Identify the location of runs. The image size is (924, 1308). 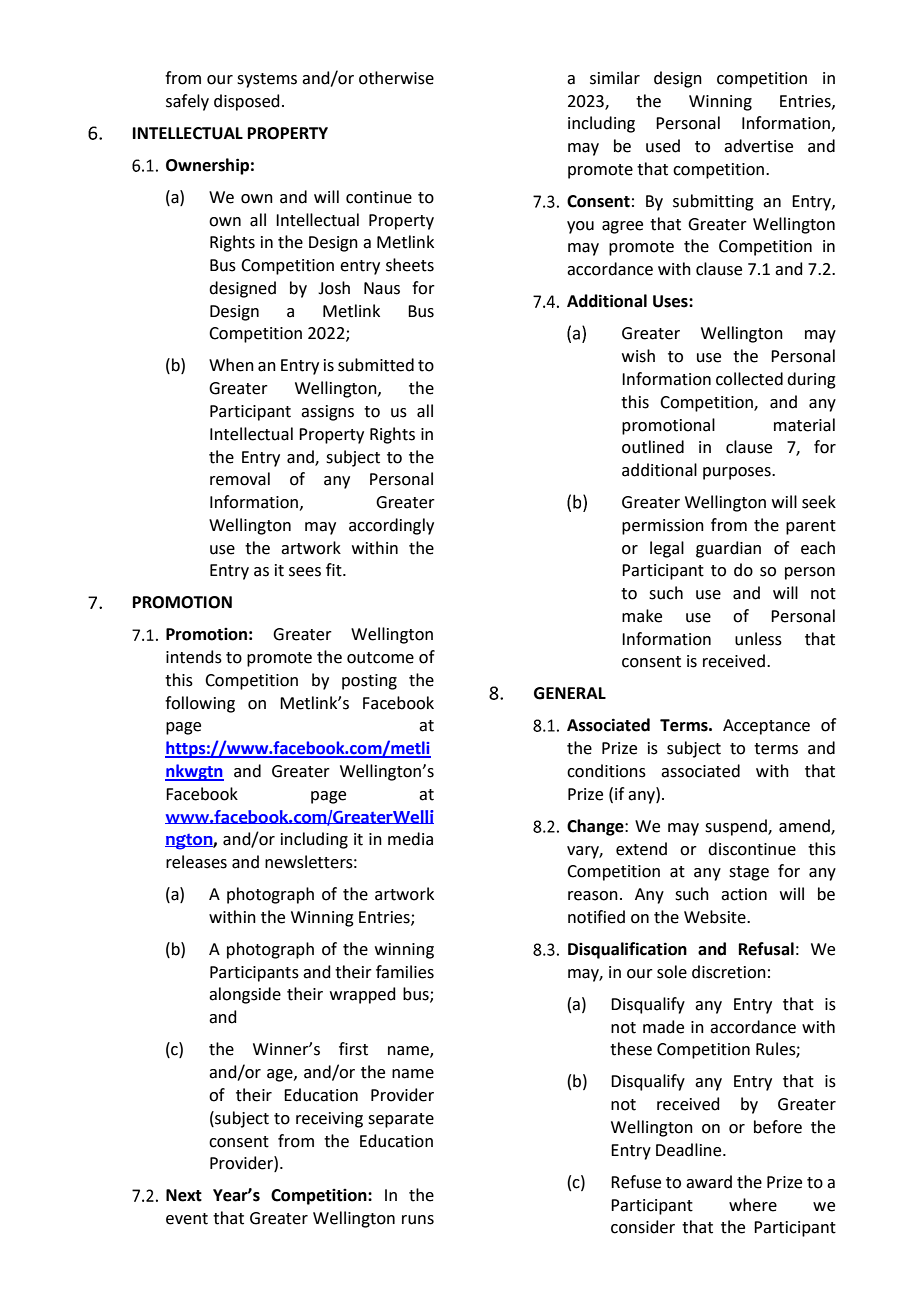
(418, 1220).
